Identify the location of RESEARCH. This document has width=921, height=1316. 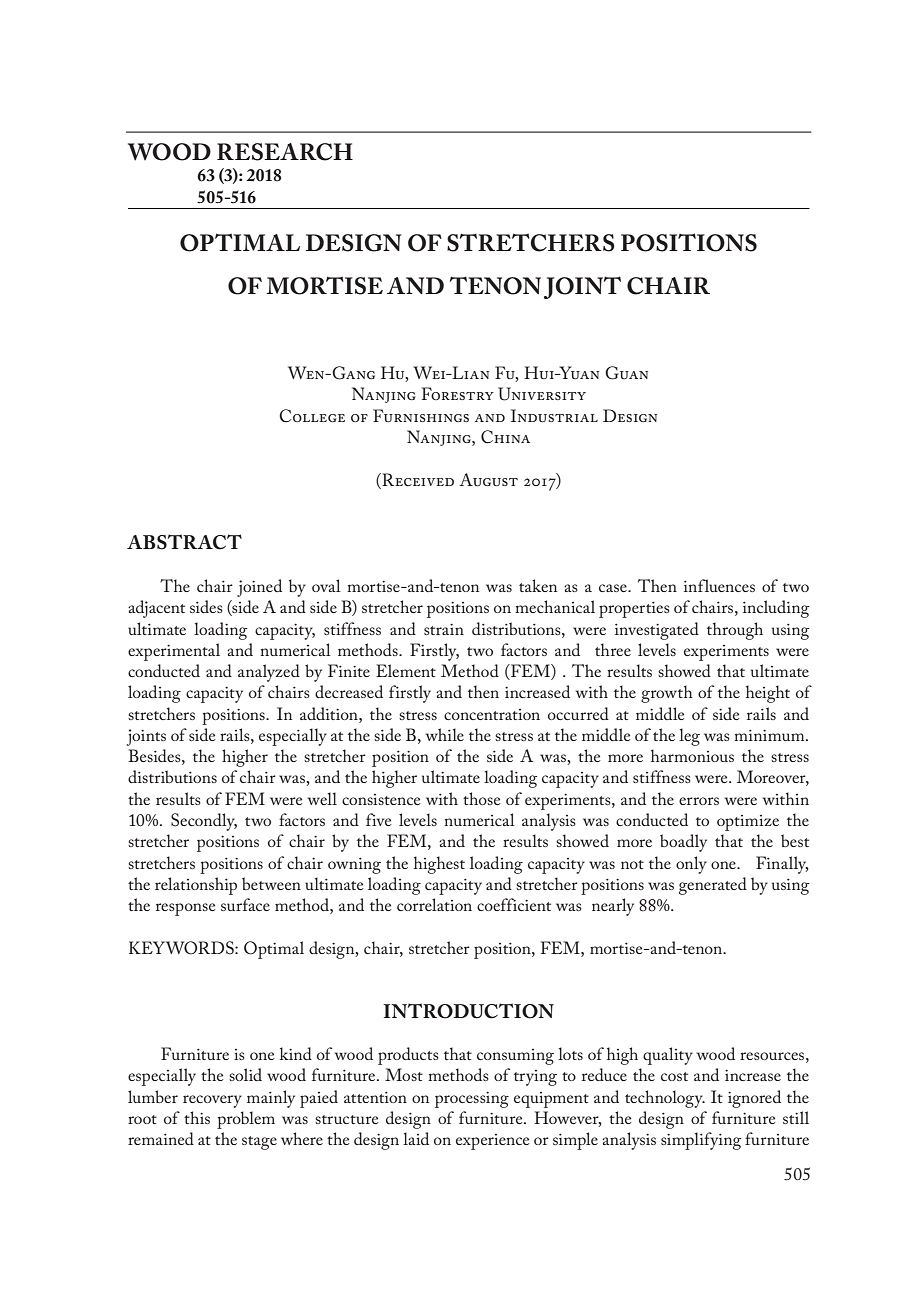
(285, 152).
